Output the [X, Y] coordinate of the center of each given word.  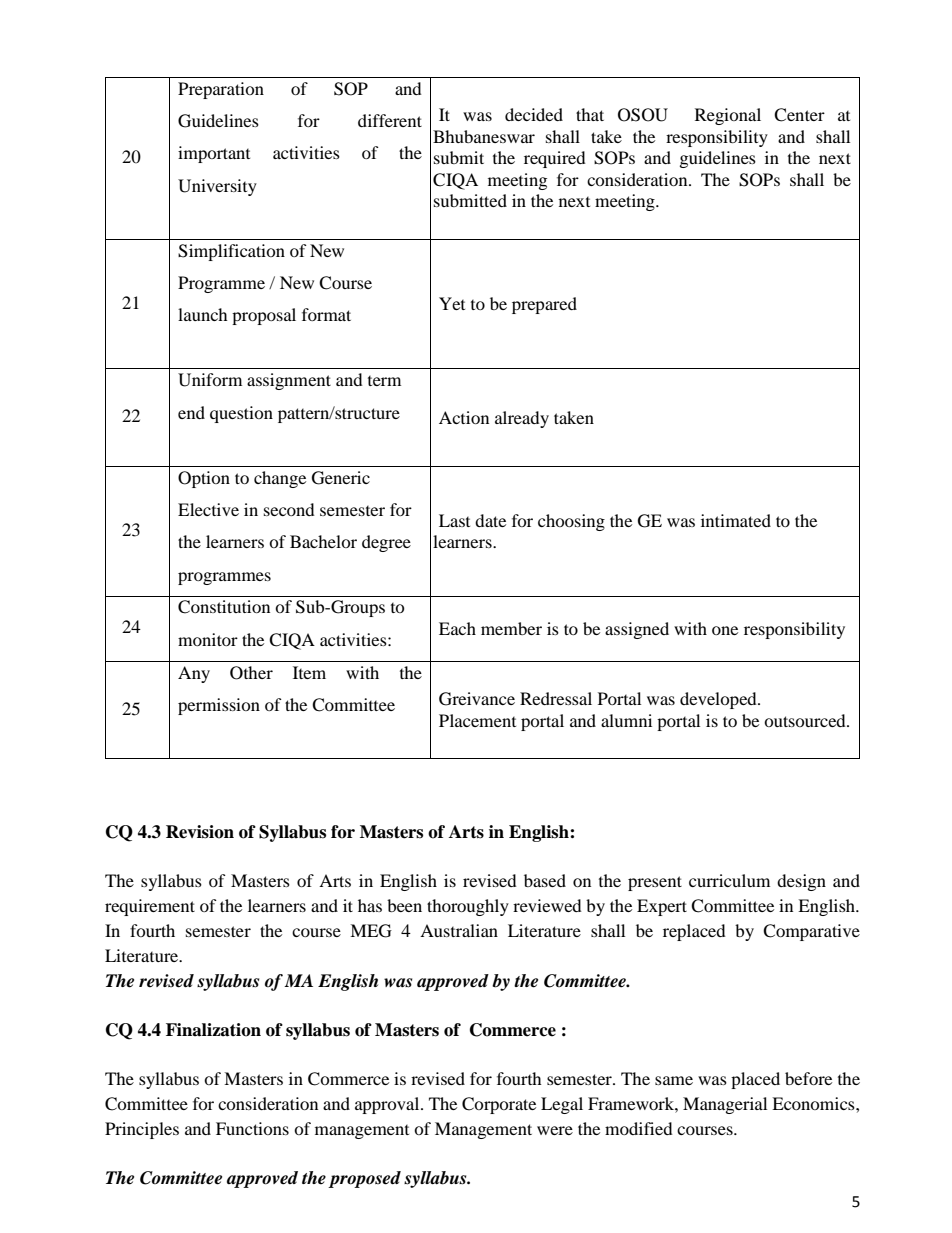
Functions [252, 1128]
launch [203, 314]
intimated [736, 520]
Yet [452, 303]
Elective [208, 509]
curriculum [729, 880]
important [214, 154]
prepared [544, 305]
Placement [477, 720]
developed [719, 700]
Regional [728, 116]
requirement [150, 907]
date [490, 520]
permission [219, 706]
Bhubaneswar [484, 136]
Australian [459, 930]
